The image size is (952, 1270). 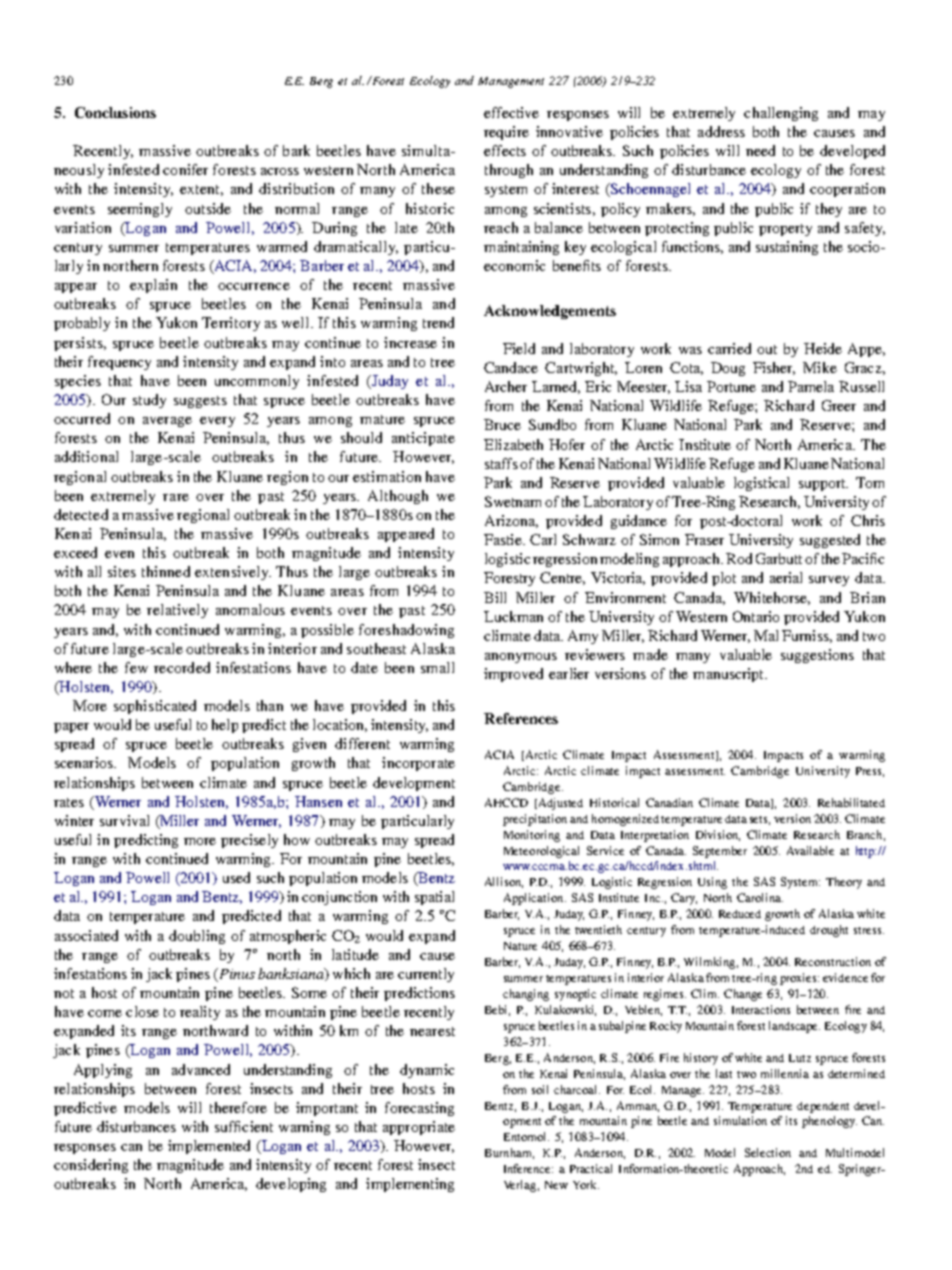 I want to click on small, so click(x=437, y=667).
